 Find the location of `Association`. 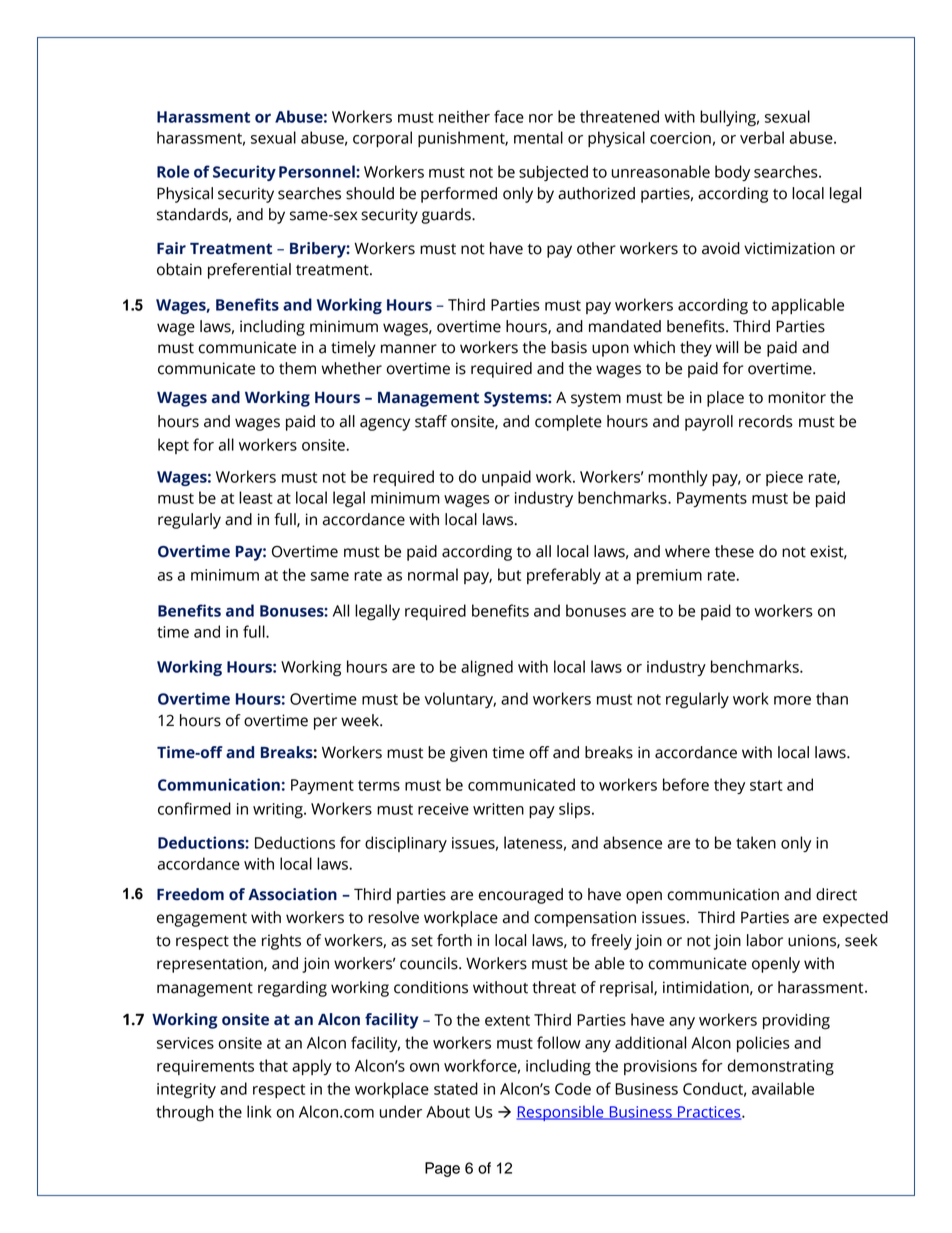

Association is located at coordinates (292, 894).
